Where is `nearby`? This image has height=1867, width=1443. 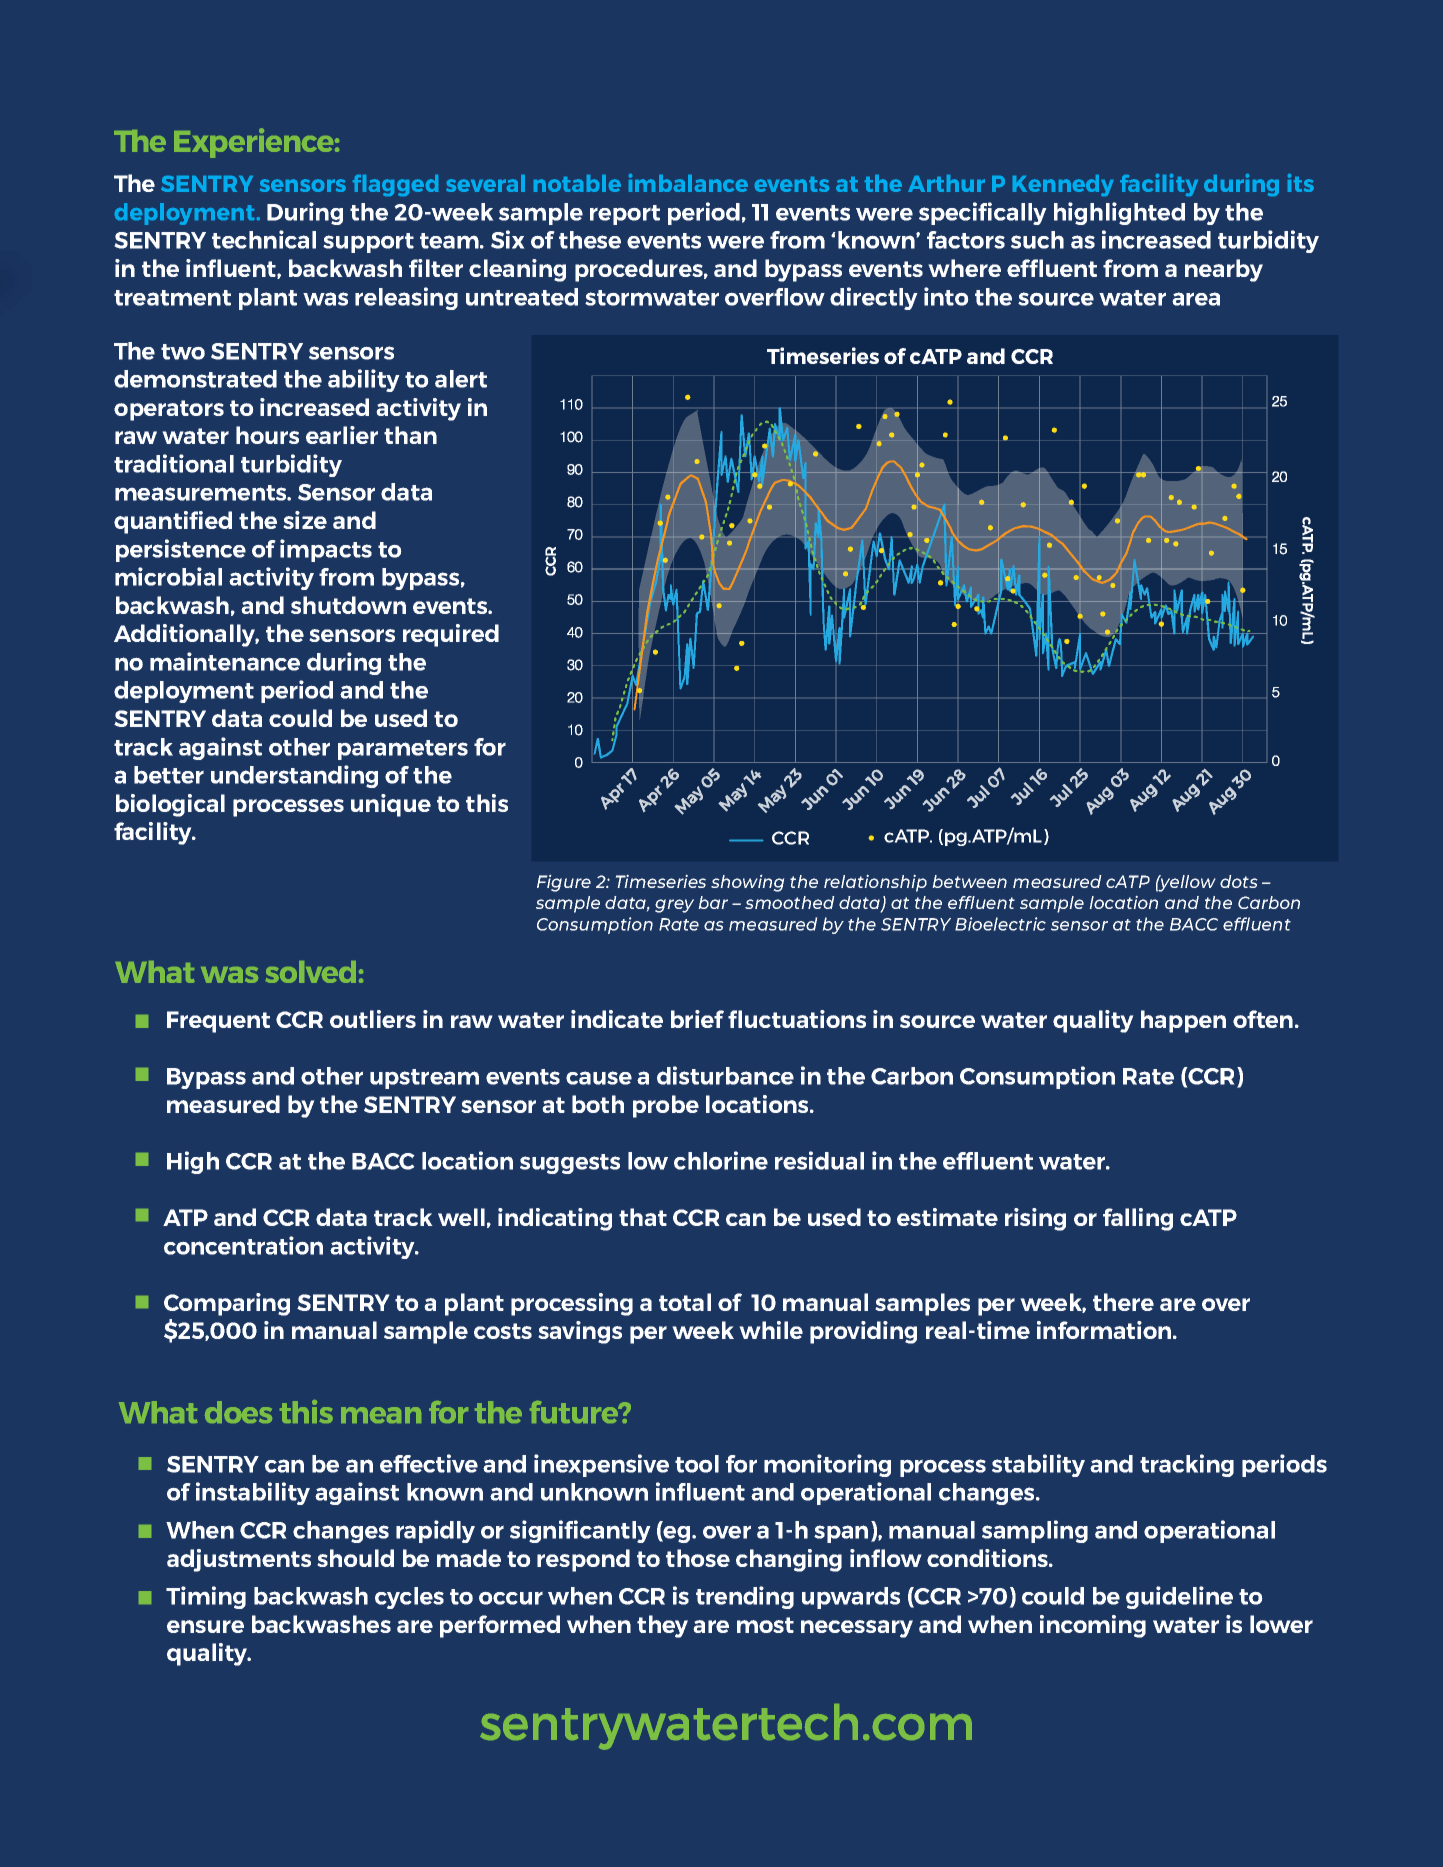 nearby is located at coordinates (1224, 270).
